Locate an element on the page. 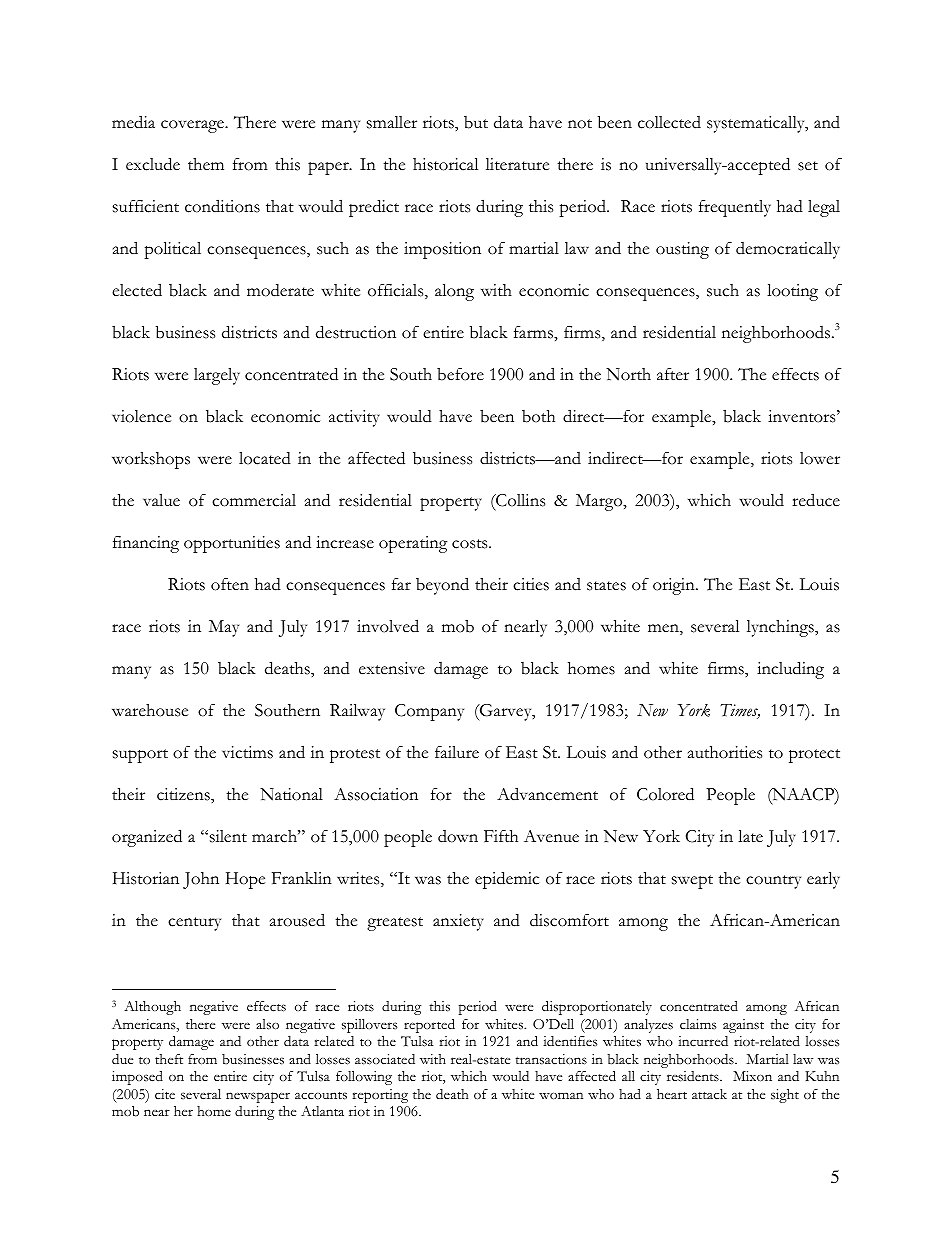  cite is located at coordinates (165, 1094).
